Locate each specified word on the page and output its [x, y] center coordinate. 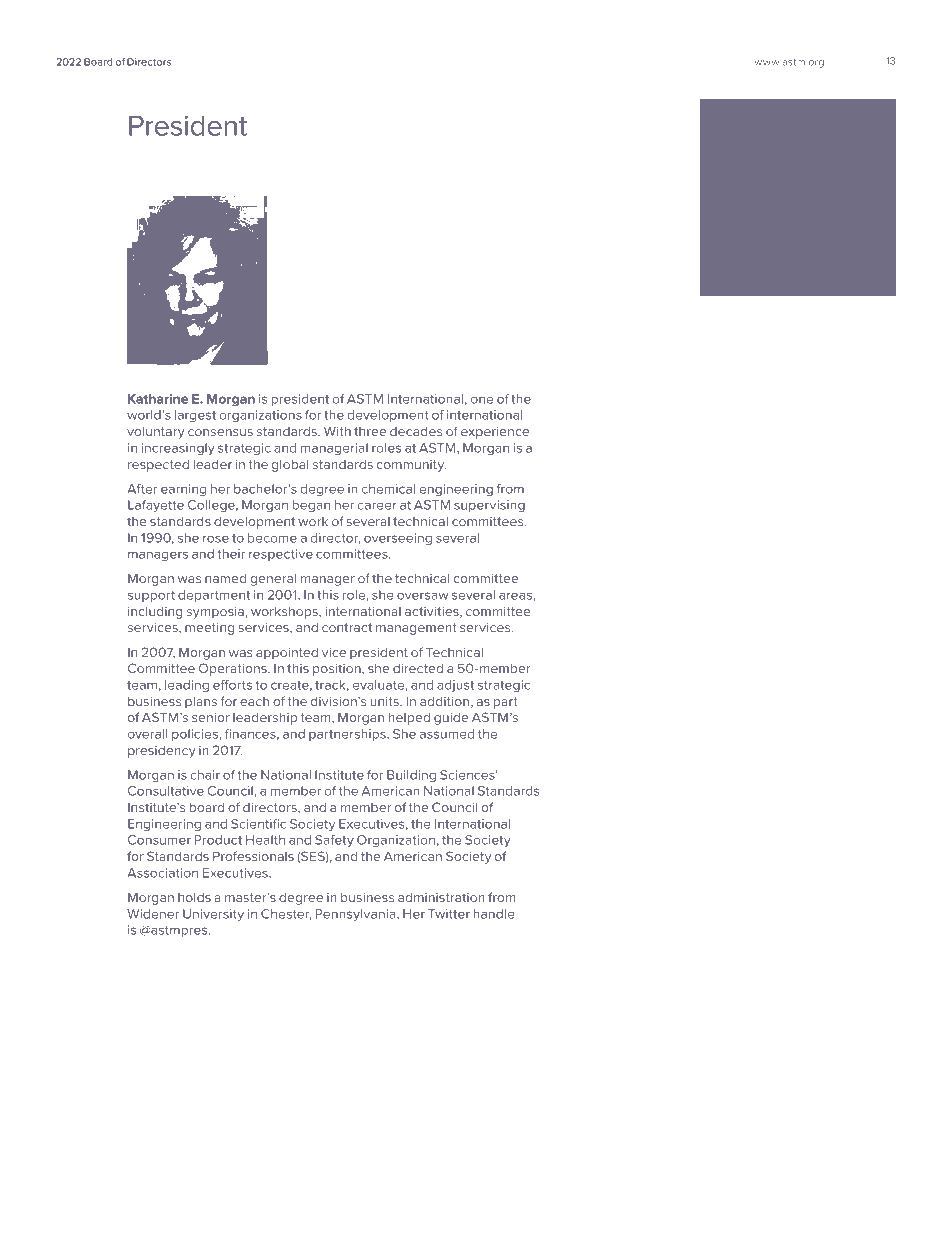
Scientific [258, 824]
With [337, 431]
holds [194, 897]
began [311, 506]
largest [195, 416]
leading [187, 686]
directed [418, 668]
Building [411, 776]
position [338, 670]
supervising [489, 506]
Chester [286, 914]
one [482, 400]
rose [216, 539]
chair [205, 775]
